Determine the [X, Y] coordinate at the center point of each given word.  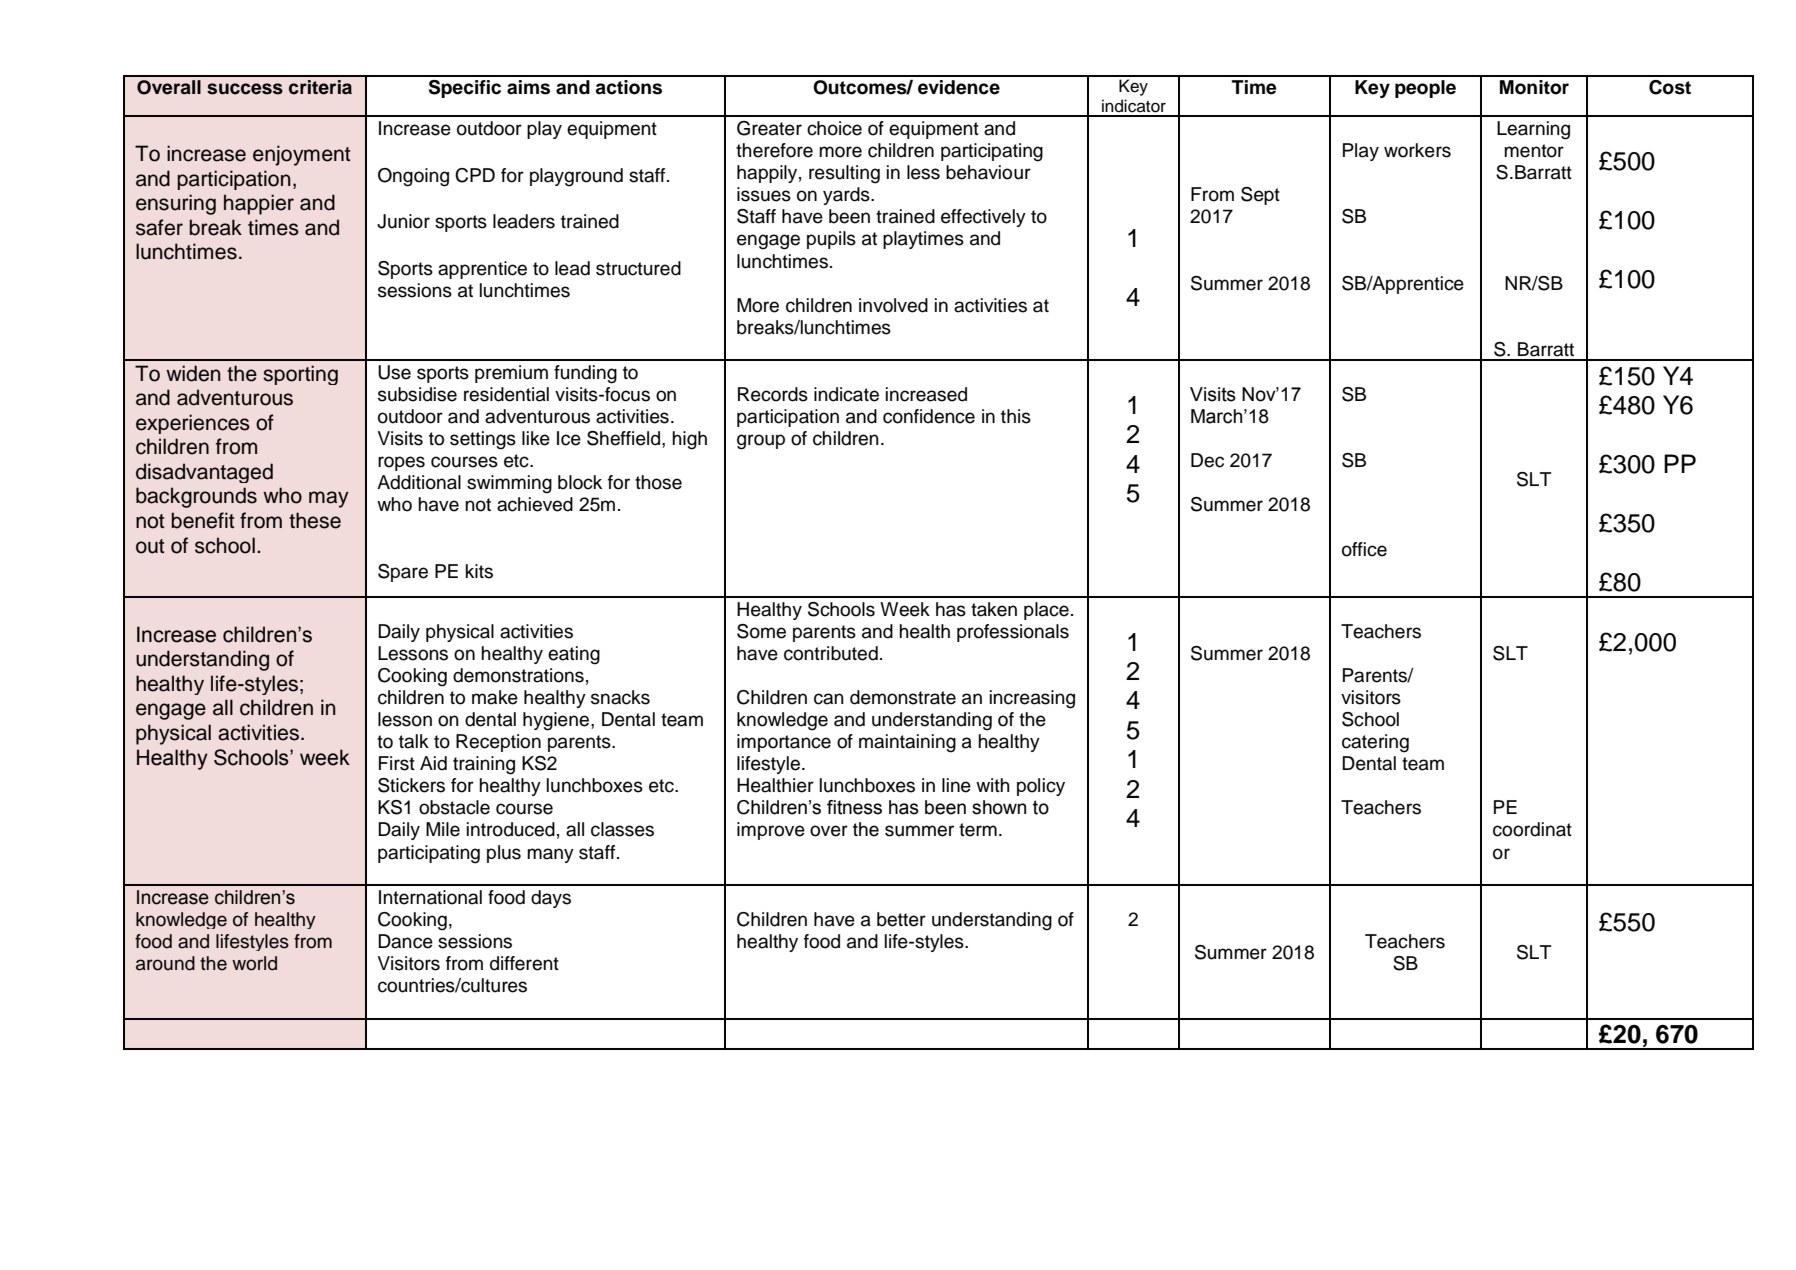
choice [834, 128]
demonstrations [518, 675]
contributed [831, 653]
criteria [320, 87]
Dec [1207, 460]
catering [1375, 743]
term [978, 830]
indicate [846, 394]
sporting [300, 375]
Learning [1533, 130]
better [901, 919]
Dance [405, 941]
